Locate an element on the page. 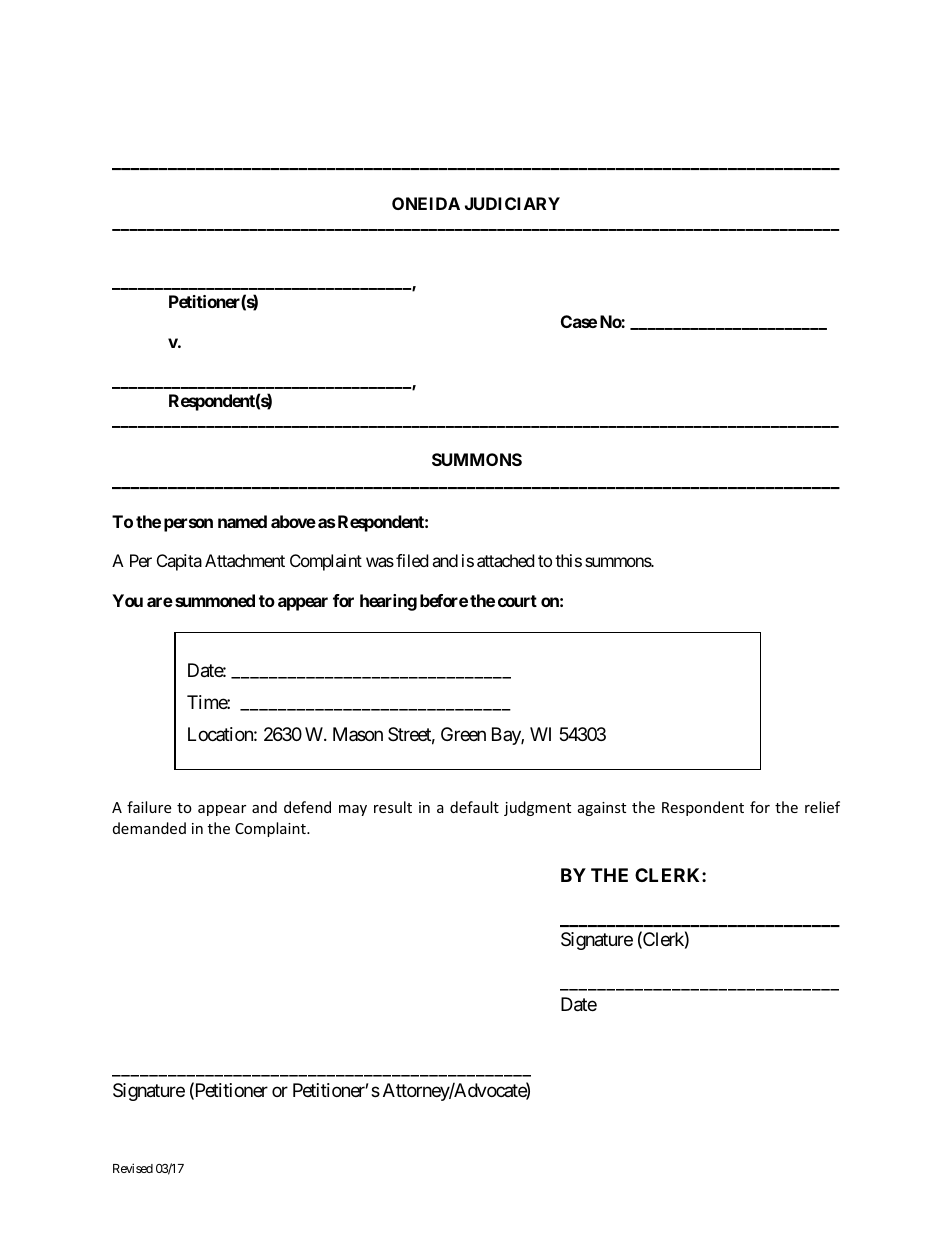  court is located at coordinates (517, 601).
